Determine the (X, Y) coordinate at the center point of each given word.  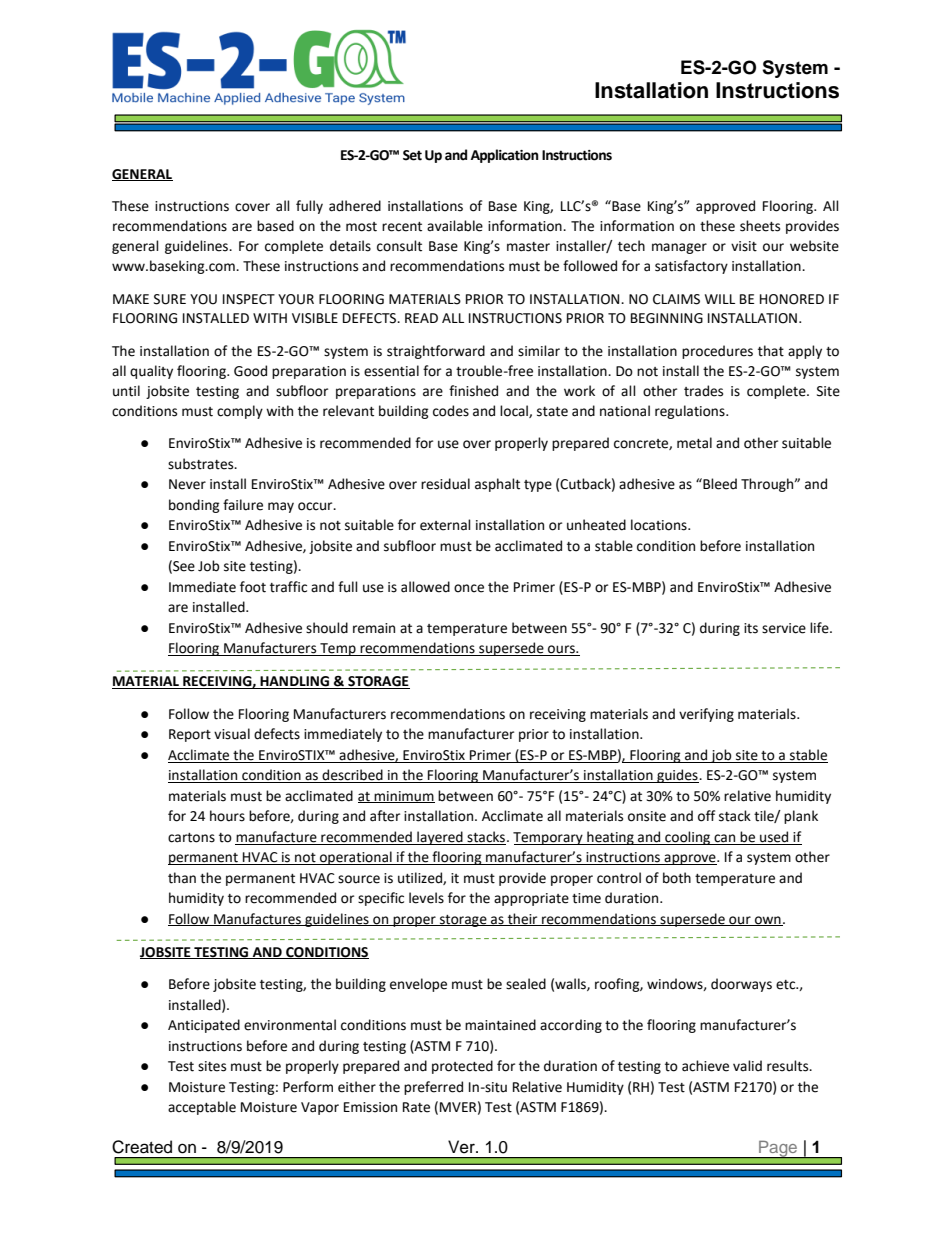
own (768, 921)
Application (505, 156)
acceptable (202, 1108)
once (469, 588)
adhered (355, 206)
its (751, 628)
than (182, 878)
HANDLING (295, 682)
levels (426, 898)
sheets (760, 226)
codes (451, 411)
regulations (691, 412)
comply (240, 412)
